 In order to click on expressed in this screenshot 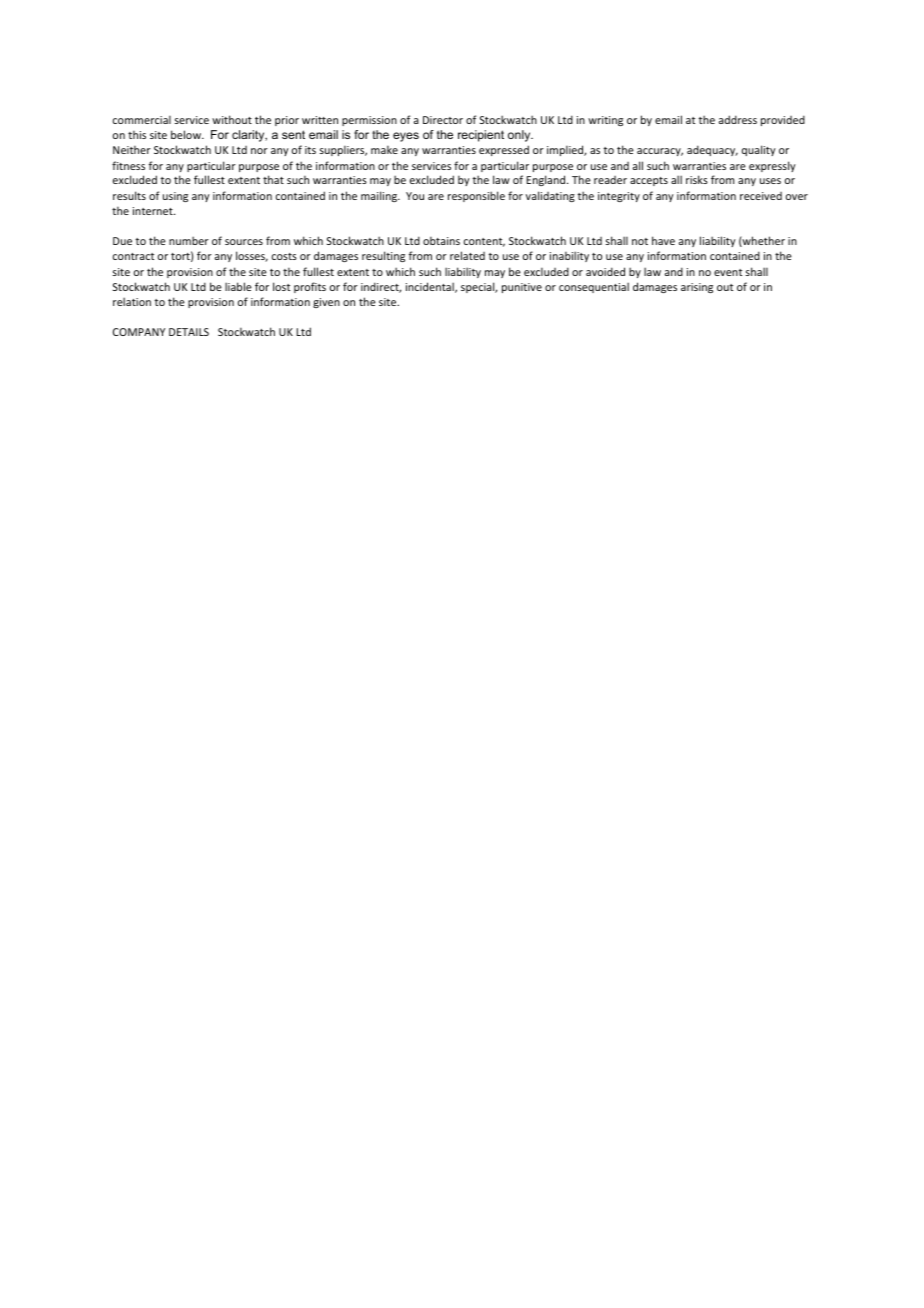, I will do `click(504, 150)`.
